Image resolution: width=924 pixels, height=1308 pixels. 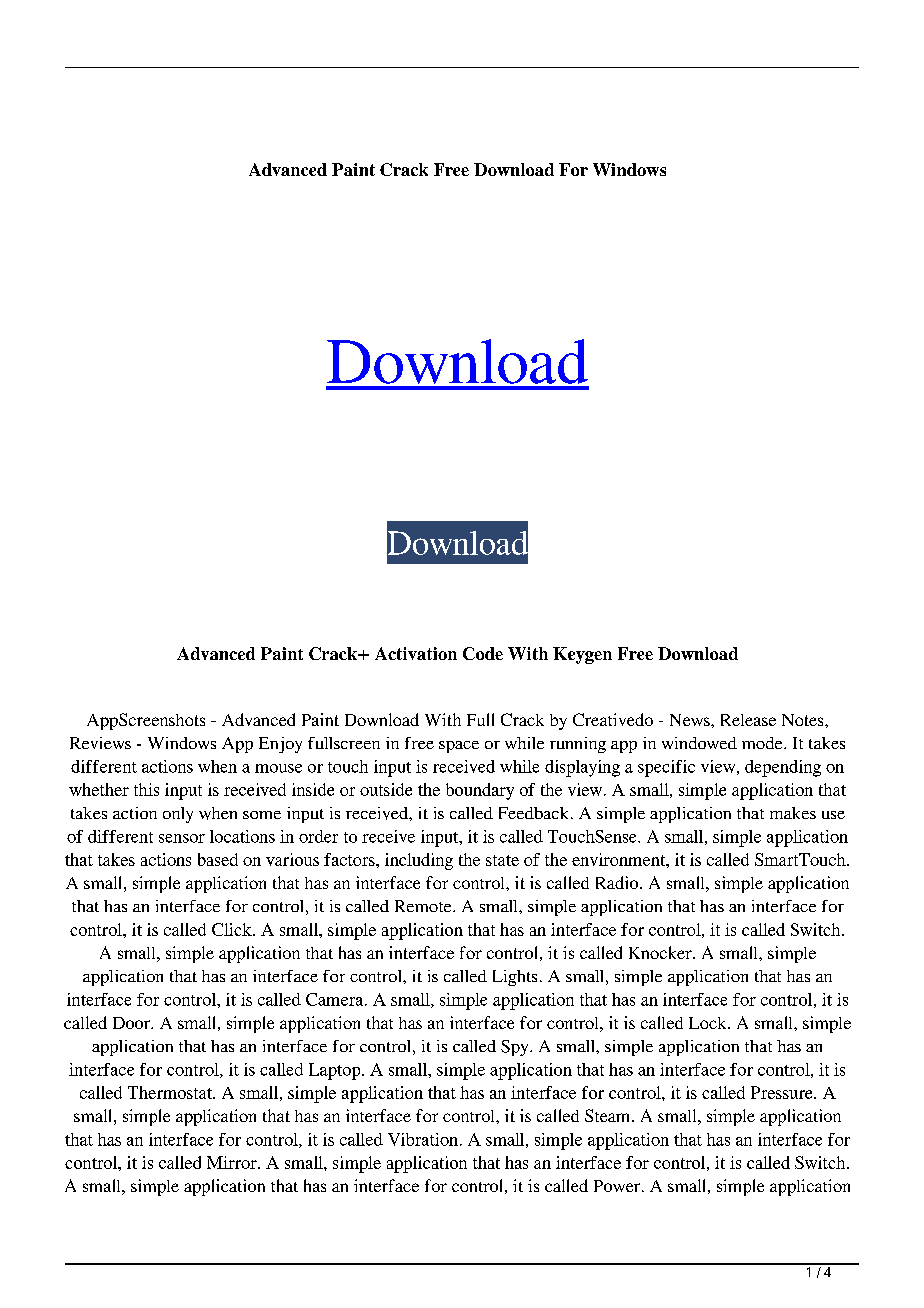 I want to click on Vibration, so click(x=423, y=1139).
